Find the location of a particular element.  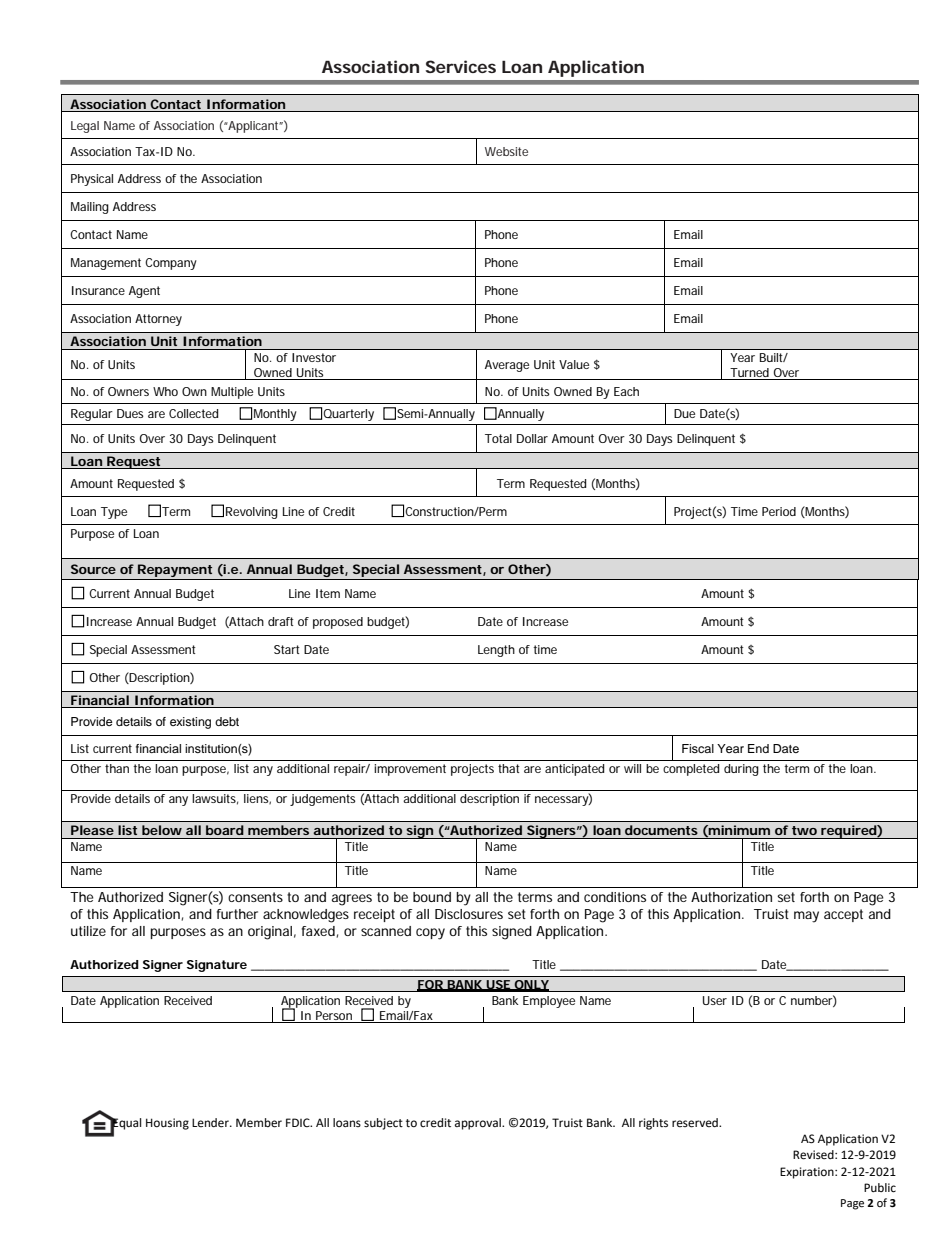

Services is located at coordinates (460, 66).
